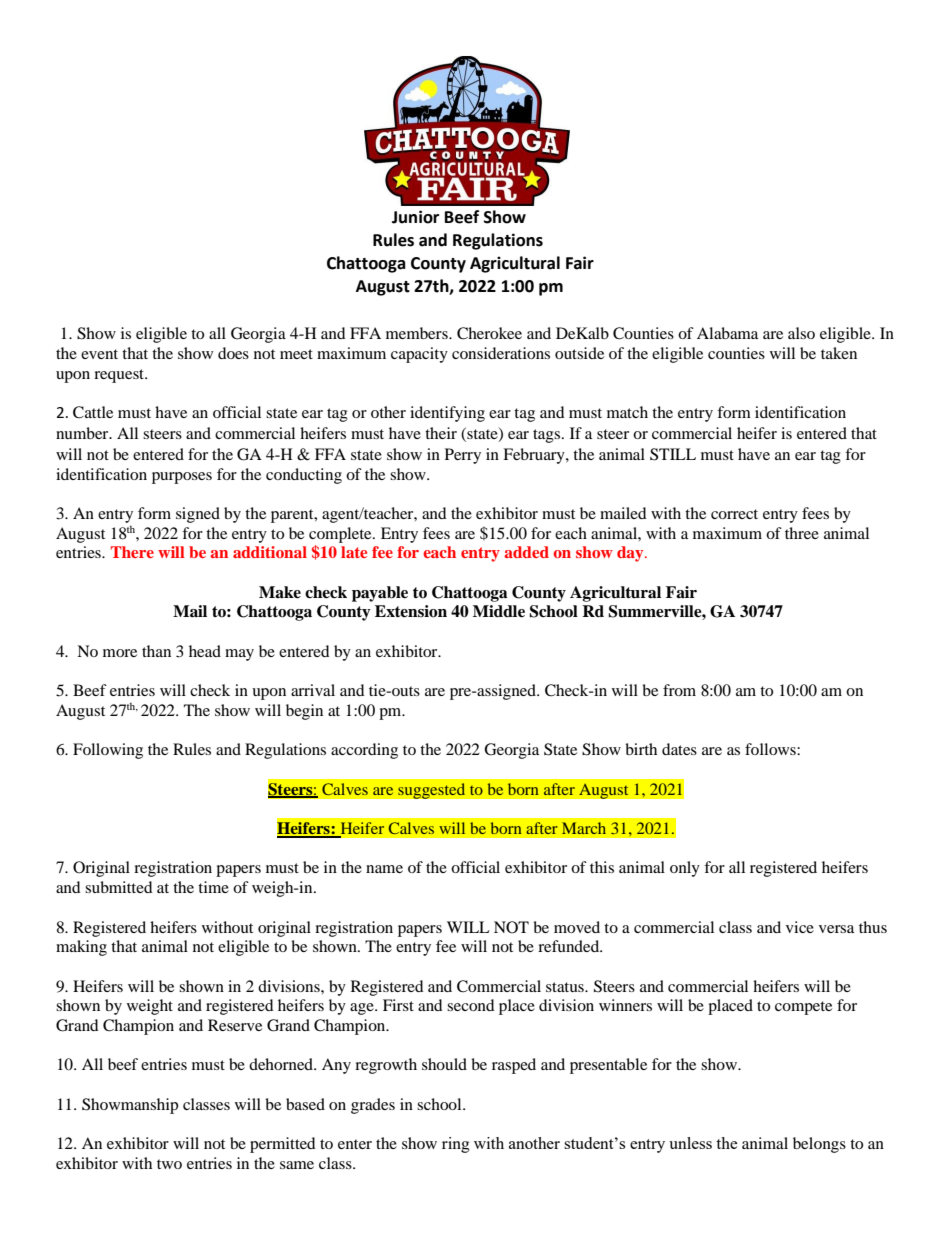  Describe the element at coordinates (819, 1145) in the document. I see `belongs` at that location.
